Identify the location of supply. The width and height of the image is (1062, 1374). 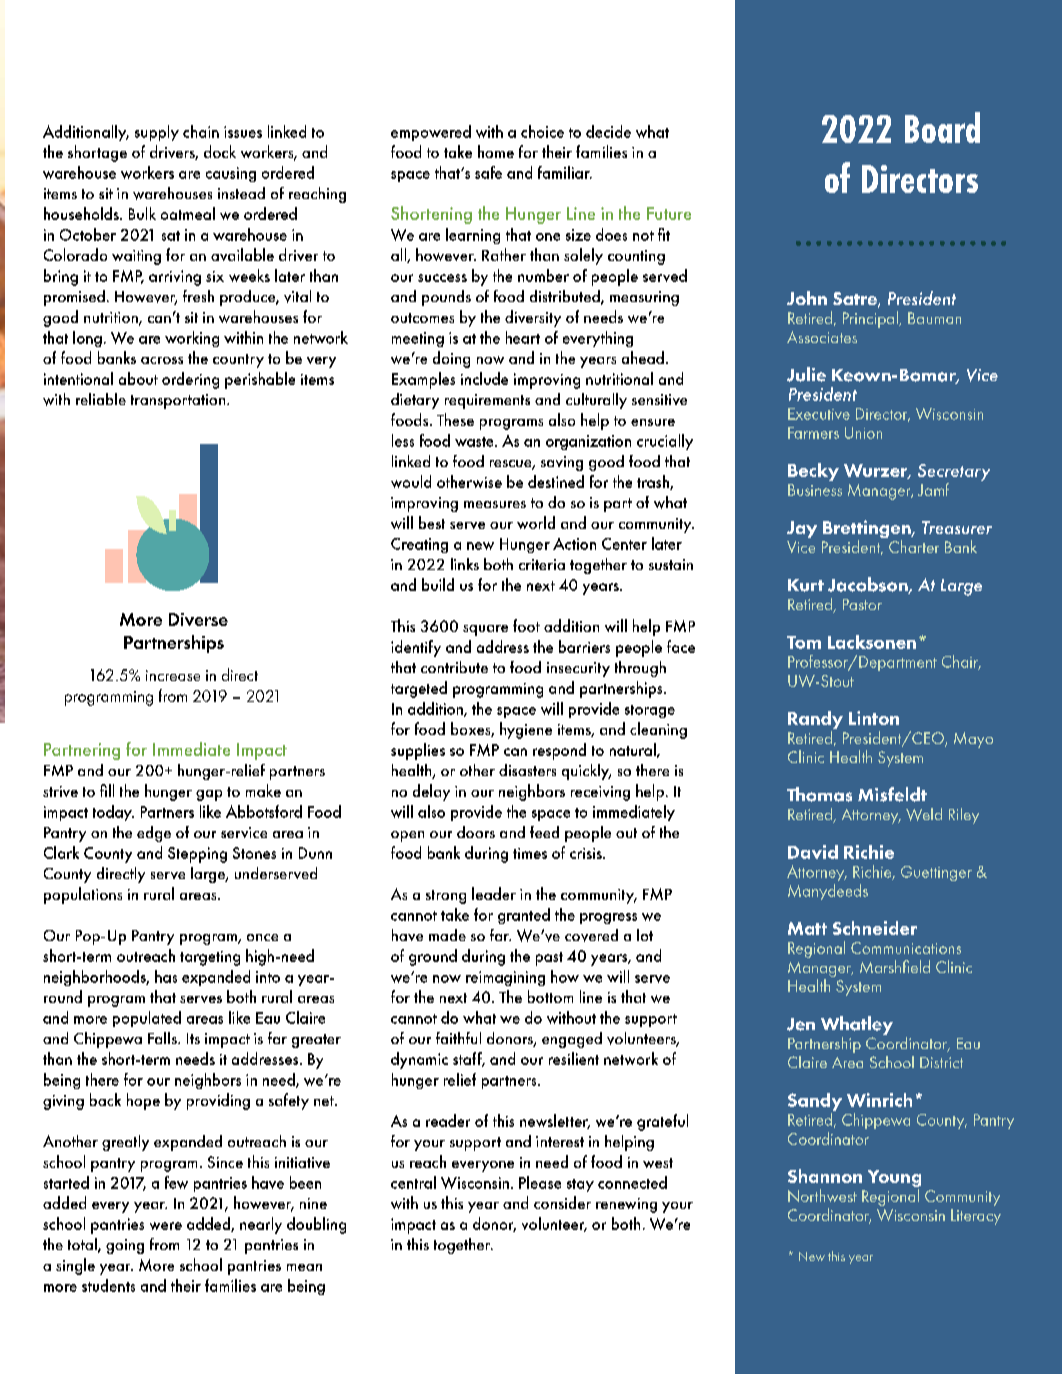
(157, 133).
